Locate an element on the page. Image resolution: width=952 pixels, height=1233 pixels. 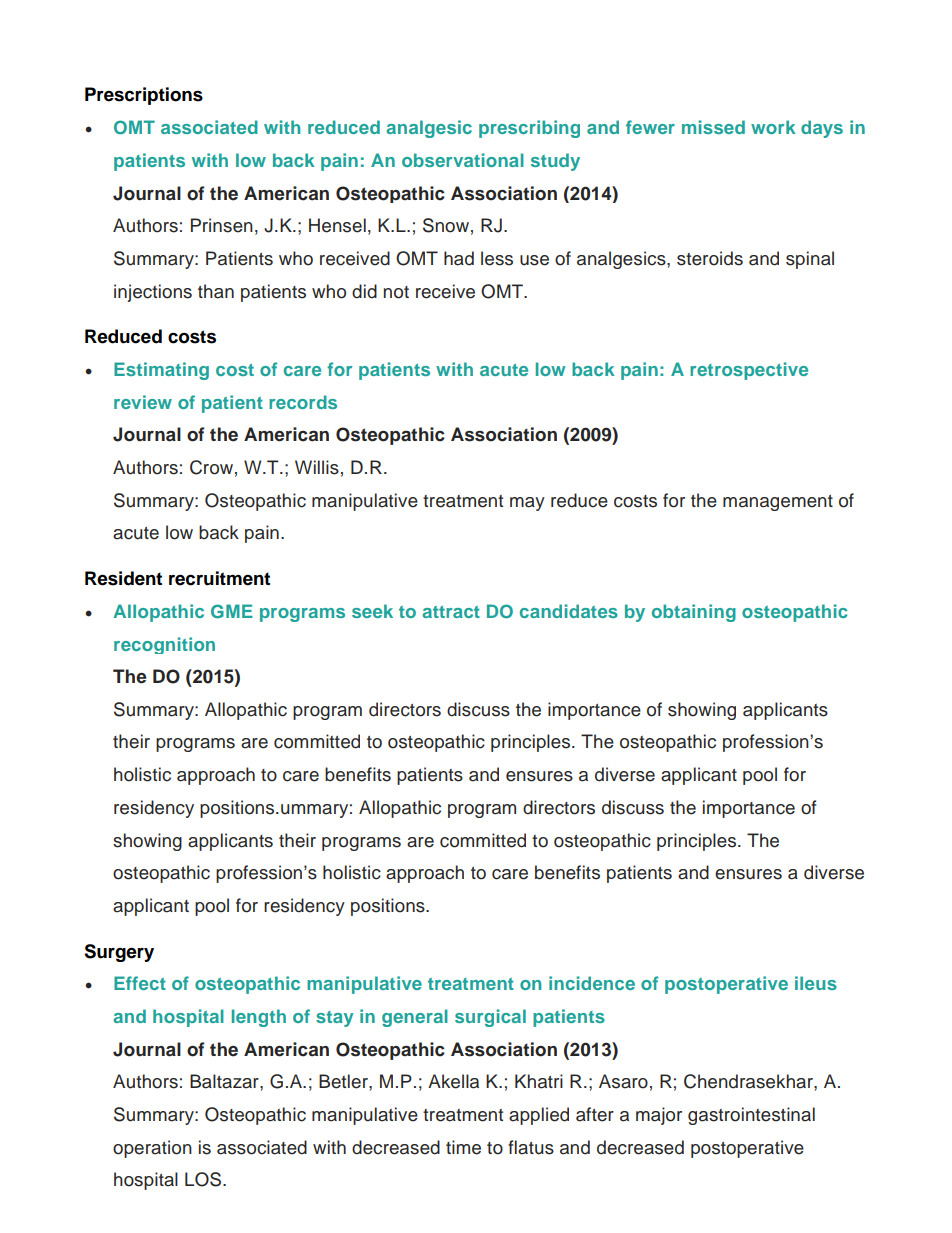
missed is located at coordinates (713, 127).
